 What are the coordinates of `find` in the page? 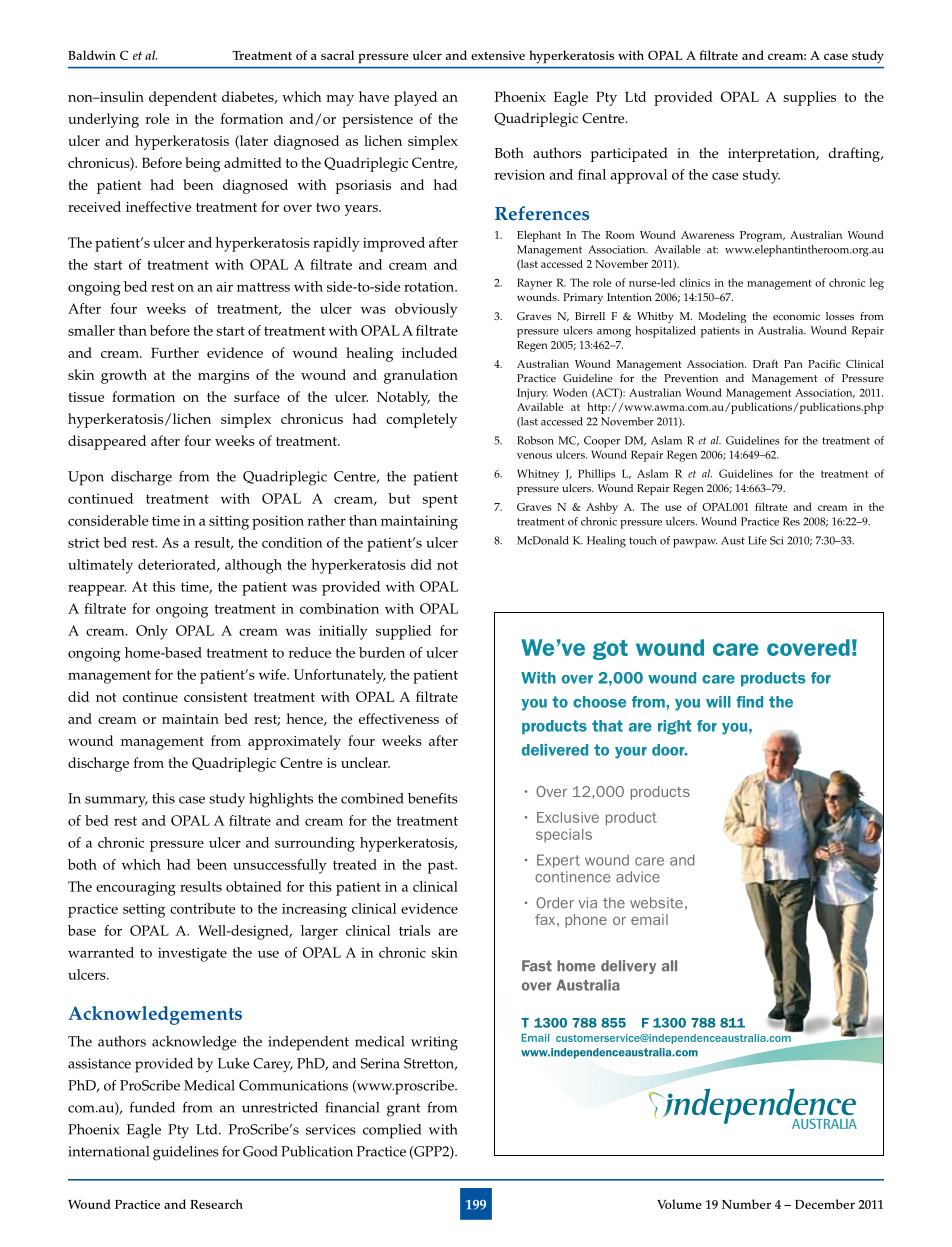 It's located at (749, 702).
